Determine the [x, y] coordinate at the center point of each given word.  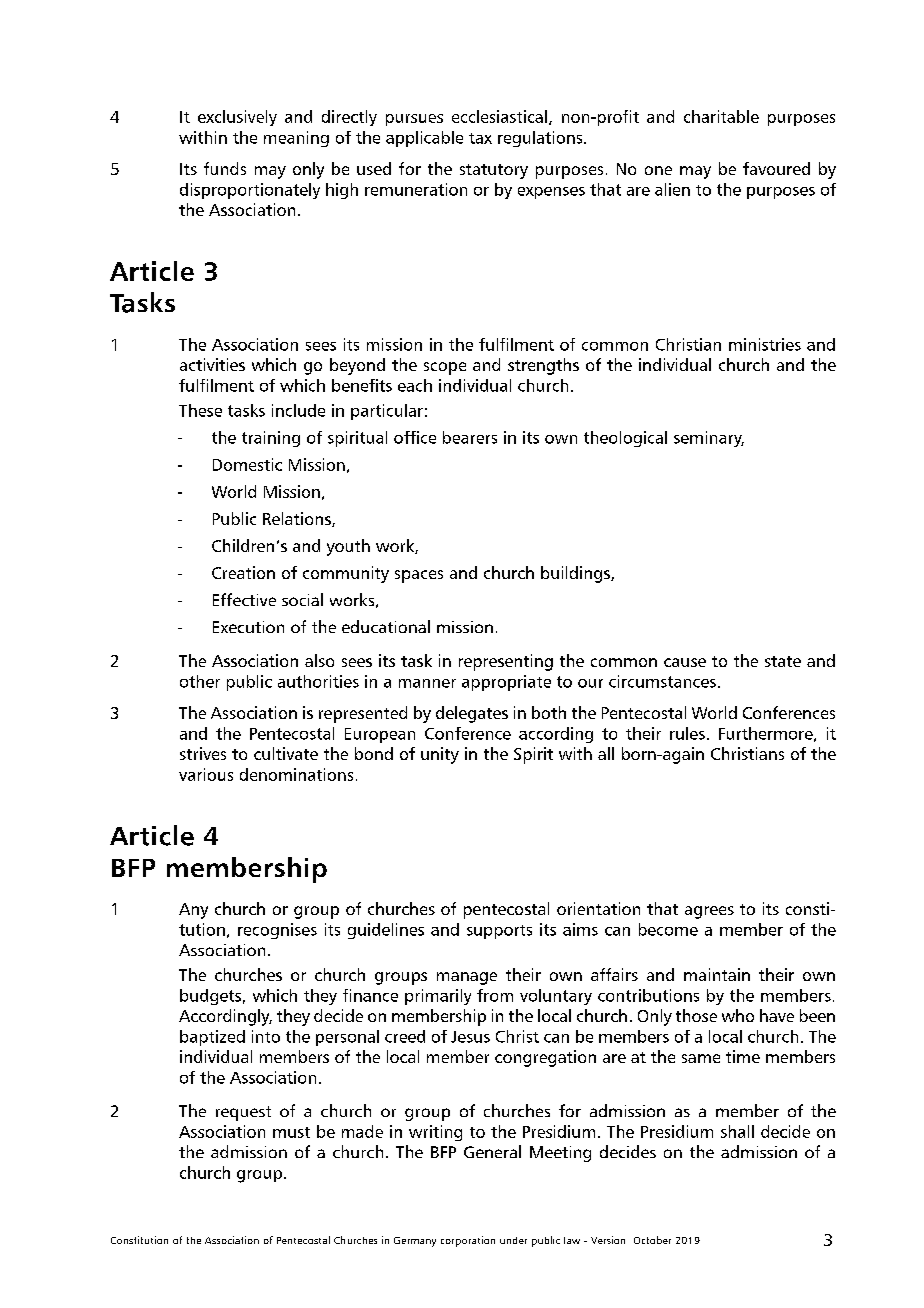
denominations [296, 774]
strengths [543, 366]
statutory [494, 171]
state [783, 661]
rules [687, 733]
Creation [243, 572]
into [266, 1036]
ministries [765, 344]
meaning [296, 139]
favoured [776, 168]
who [738, 1015]
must [291, 1132]
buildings [576, 574]
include [298, 410]
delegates [472, 714]
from [495, 995]
